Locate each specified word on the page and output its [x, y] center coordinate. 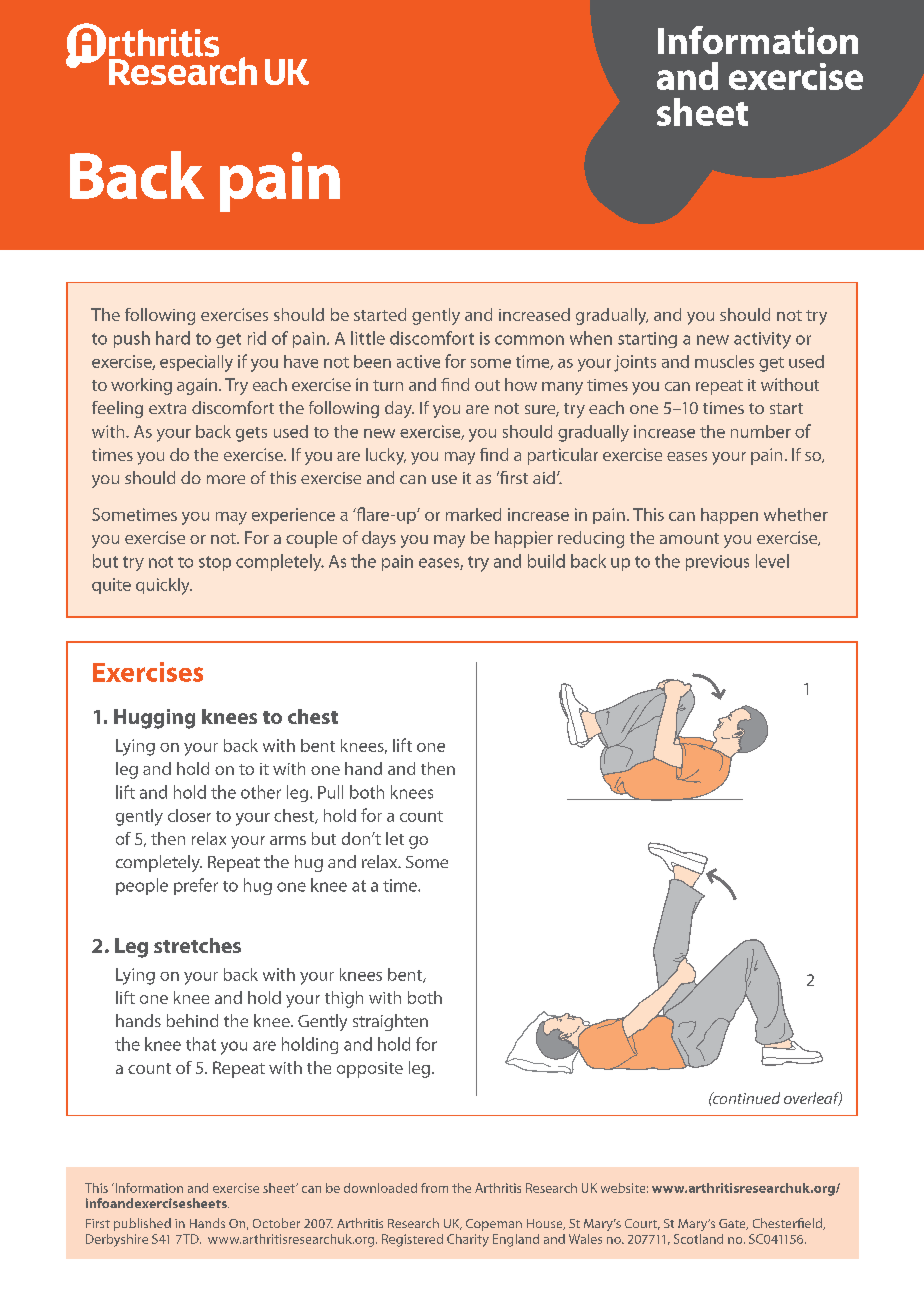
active [418, 361]
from [434, 1188]
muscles [724, 361]
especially [196, 363]
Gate [733, 1224]
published [142, 1224]
